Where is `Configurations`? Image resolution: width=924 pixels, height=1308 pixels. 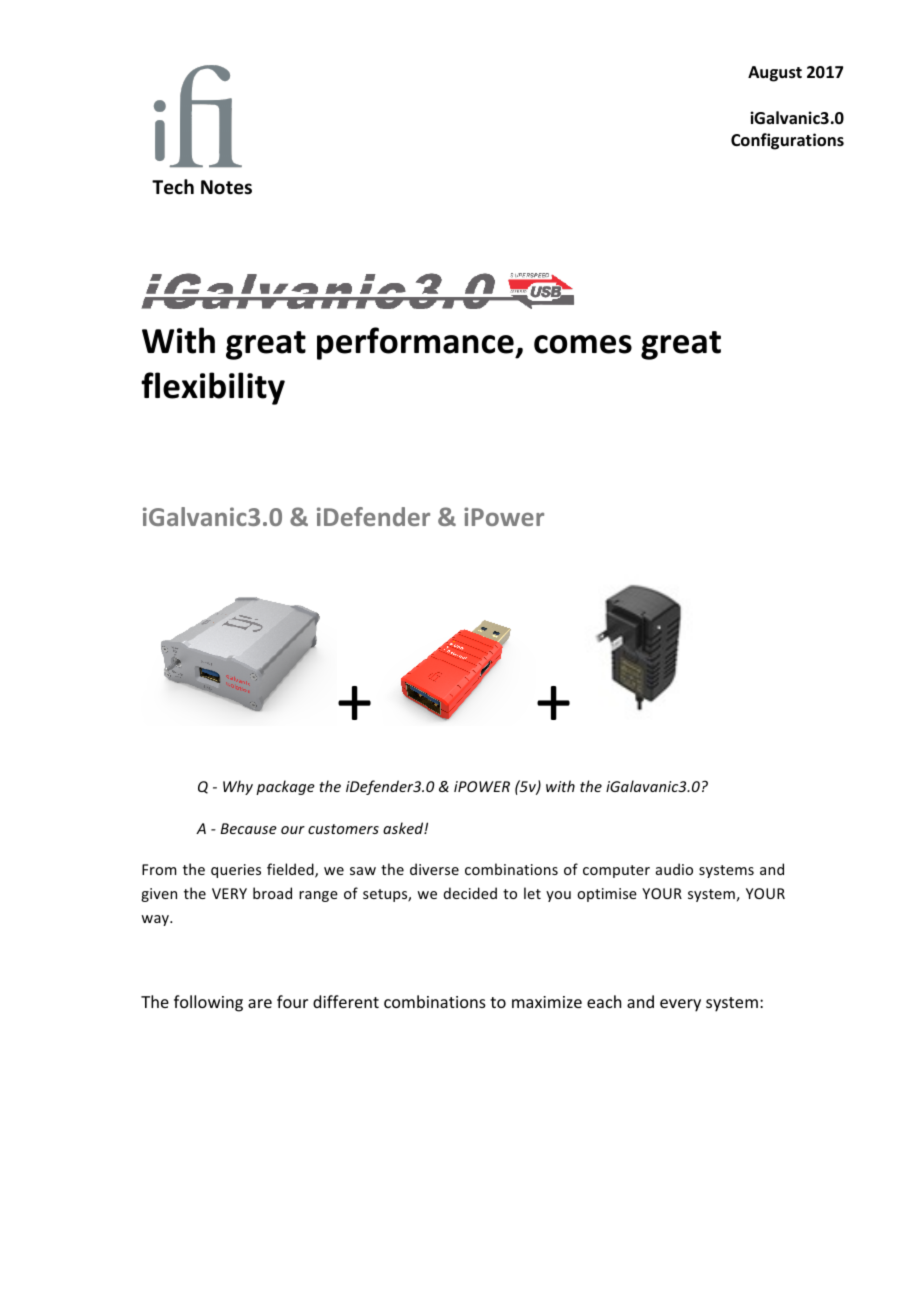
Configurations is located at coordinates (787, 141).
